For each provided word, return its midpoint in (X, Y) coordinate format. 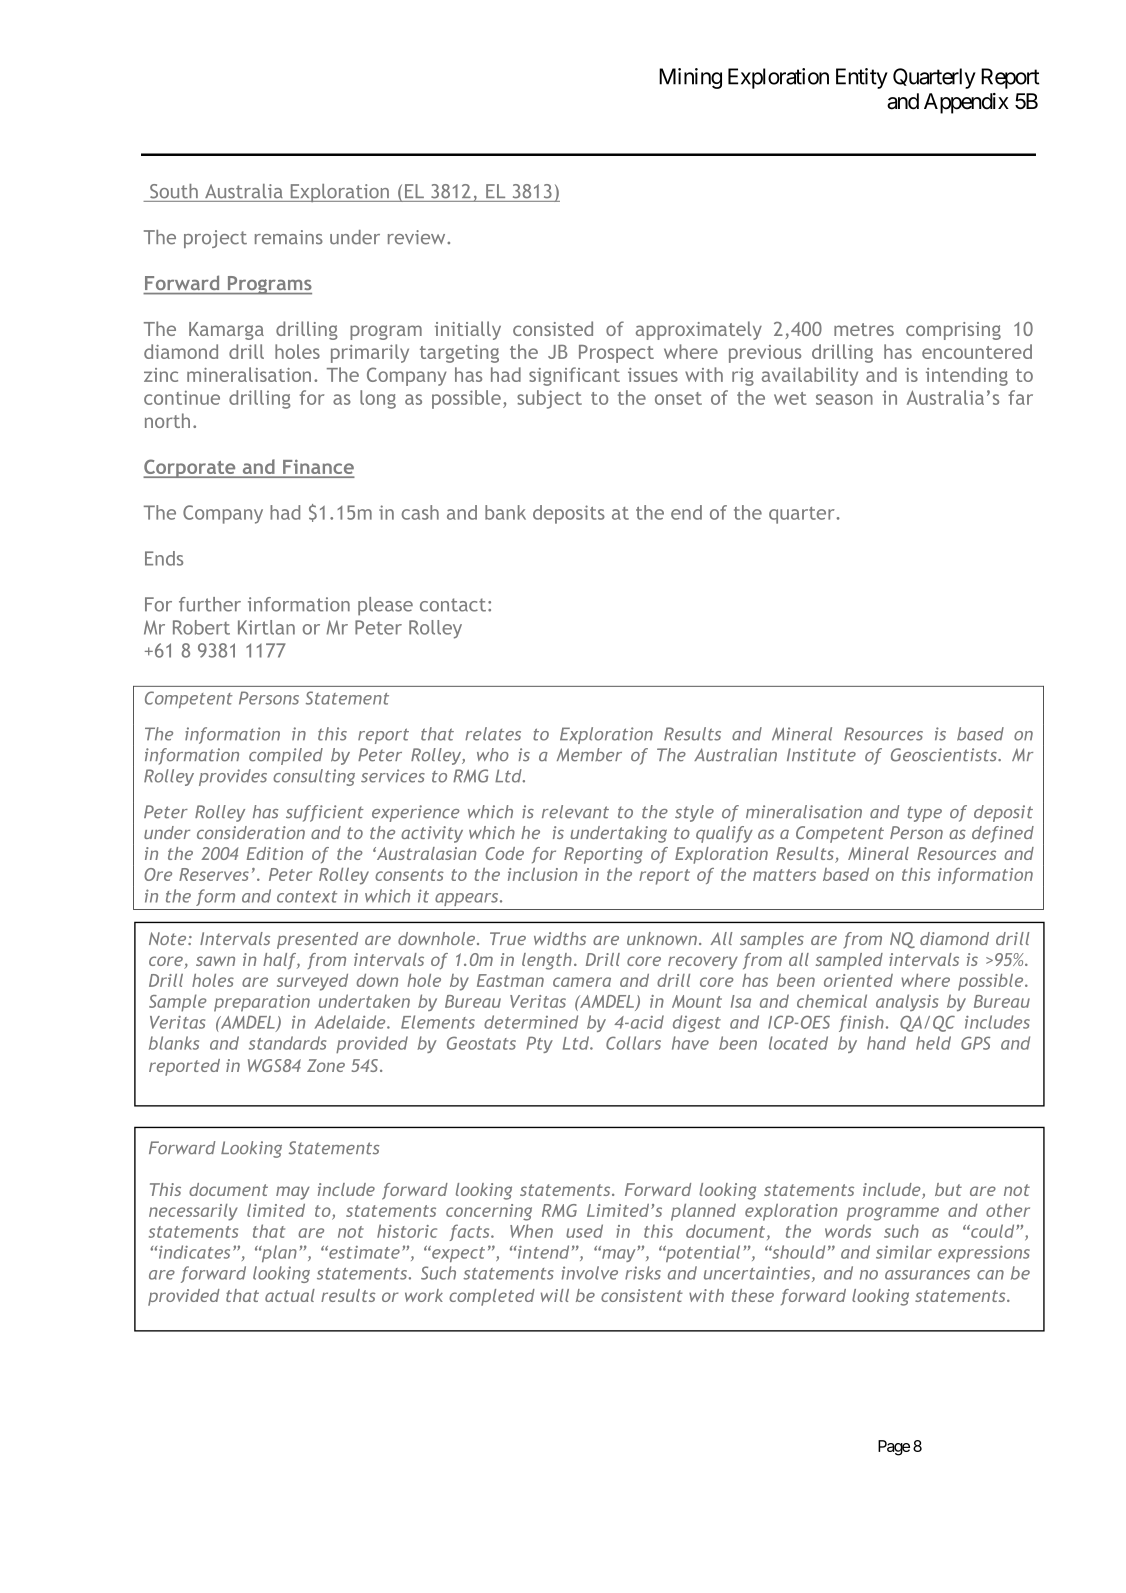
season (844, 399)
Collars (633, 1043)
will (555, 1295)
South (174, 191)
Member (589, 755)
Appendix (966, 103)
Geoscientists (945, 755)
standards (287, 1043)
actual (290, 1295)
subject (549, 399)
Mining (690, 78)
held (933, 1043)
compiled (286, 756)
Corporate (190, 468)
